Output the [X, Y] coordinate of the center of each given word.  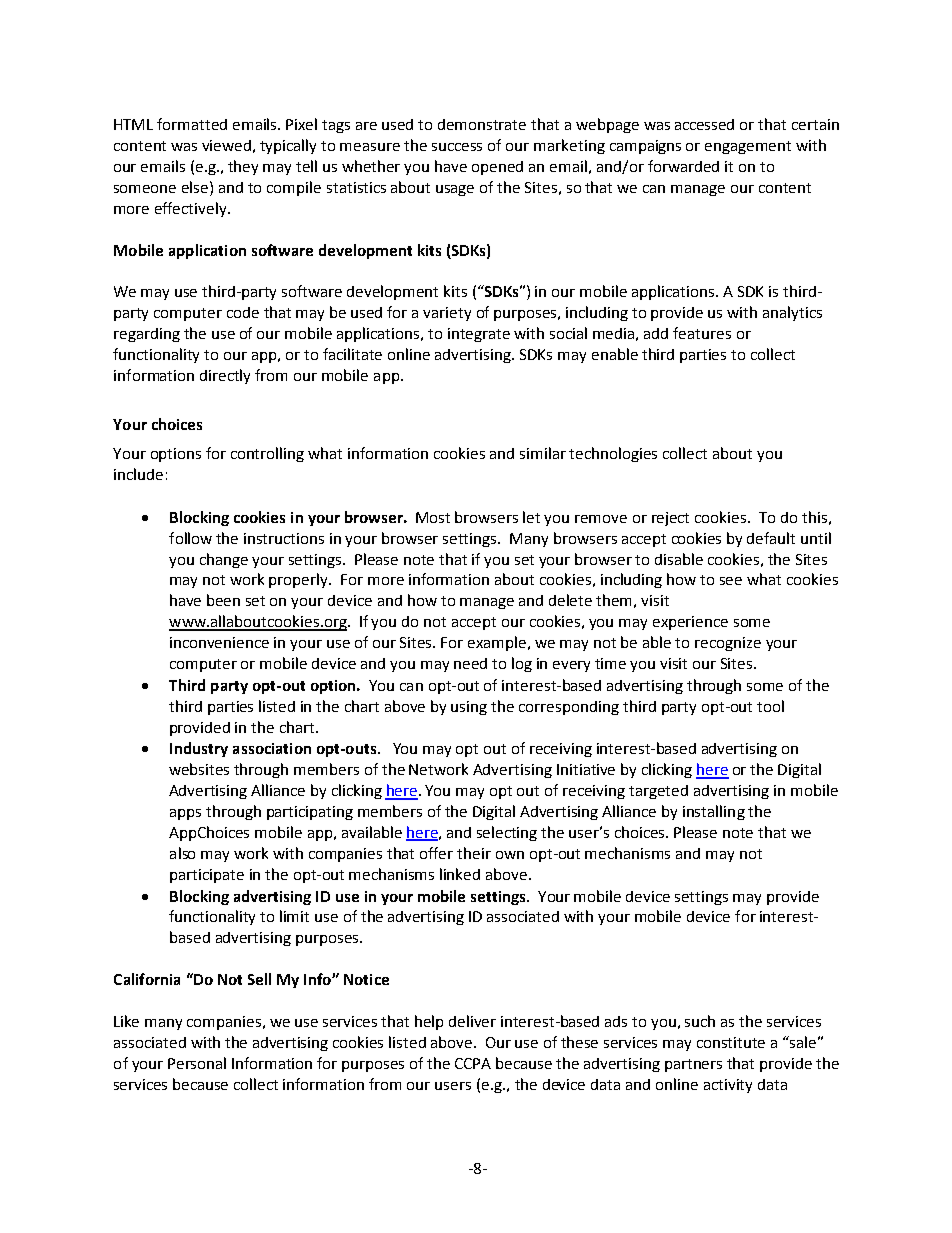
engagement [748, 147]
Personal [197, 1063]
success [457, 147]
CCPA [473, 1063]
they [243, 167]
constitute [731, 1042]
